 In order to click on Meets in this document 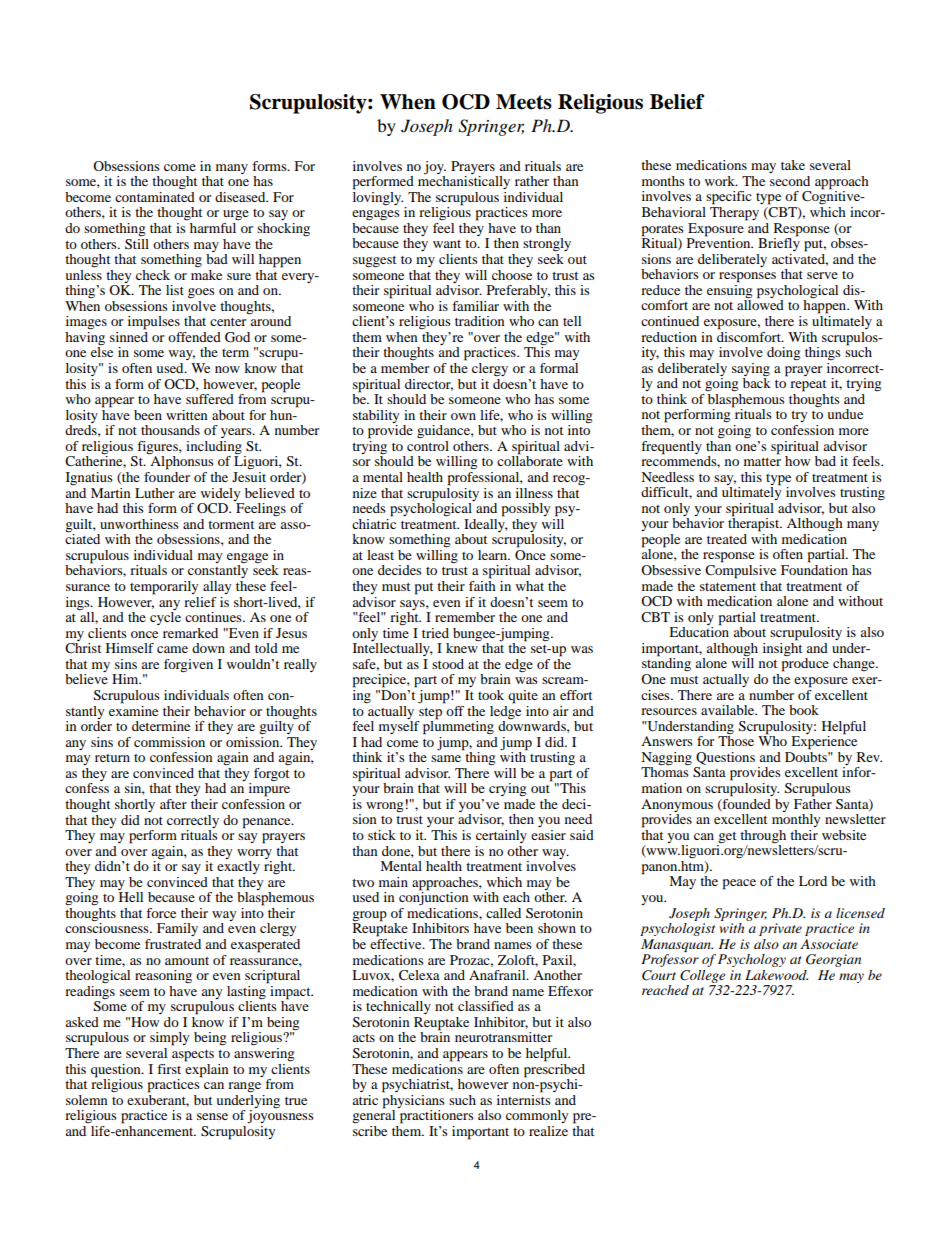, I will do `click(524, 102)`.
